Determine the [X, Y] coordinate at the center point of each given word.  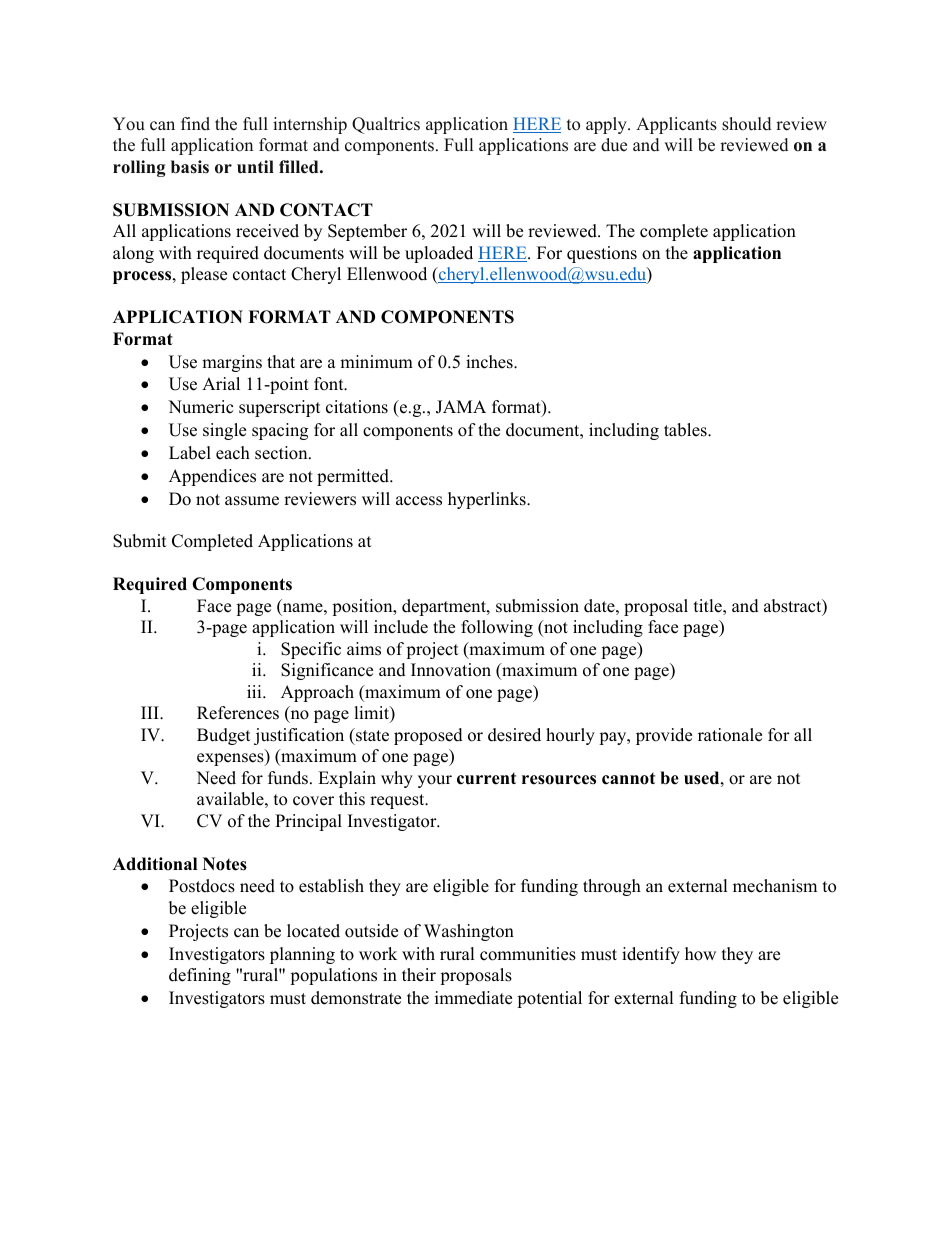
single [224, 431]
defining [200, 976]
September [367, 232]
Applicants [676, 125]
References [238, 713]
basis [190, 167]
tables [686, 430]
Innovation [451, 670]
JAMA [461, 407]
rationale [730, 735]
